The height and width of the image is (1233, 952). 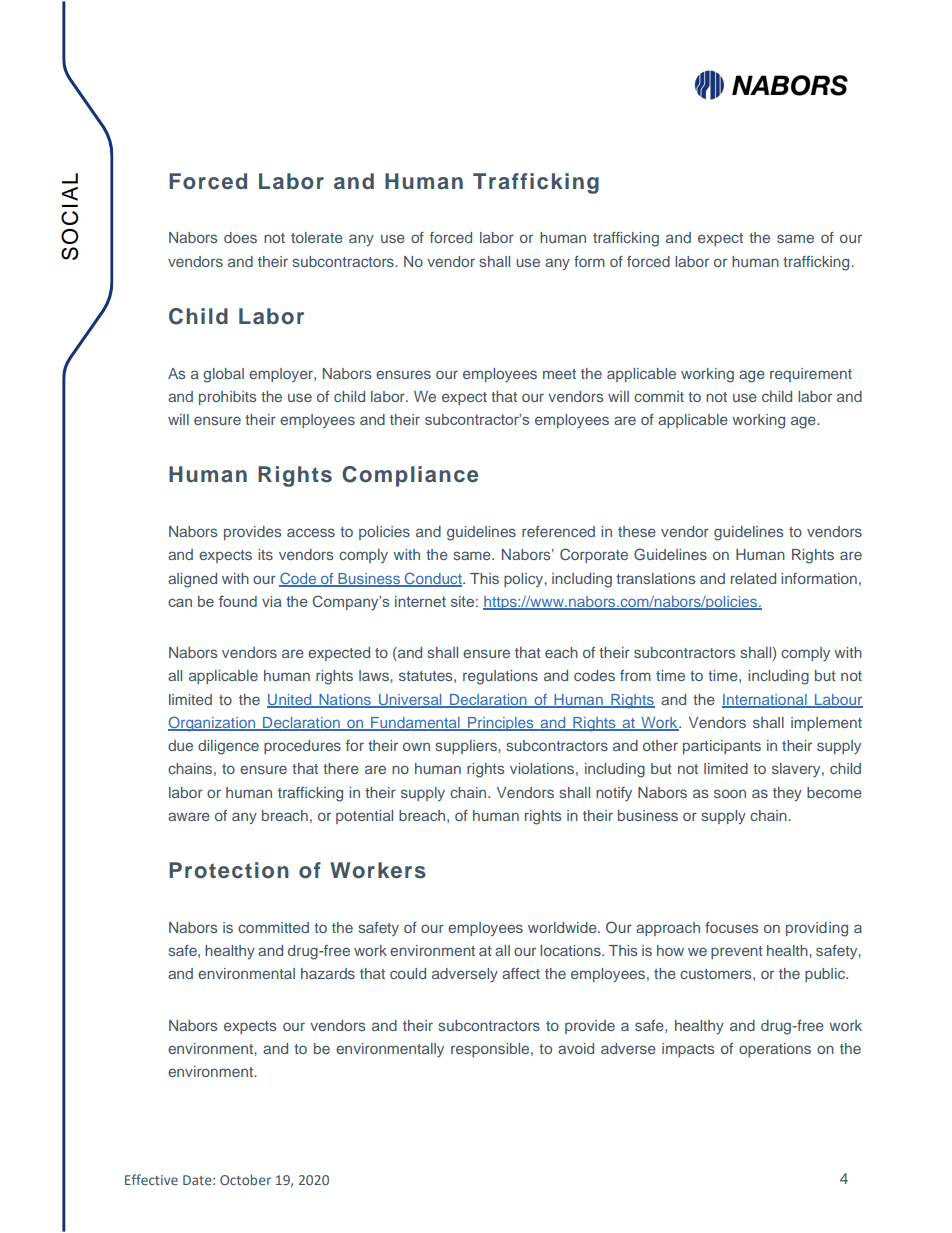 I want to click on Organization, so click(x=213, y=724).
